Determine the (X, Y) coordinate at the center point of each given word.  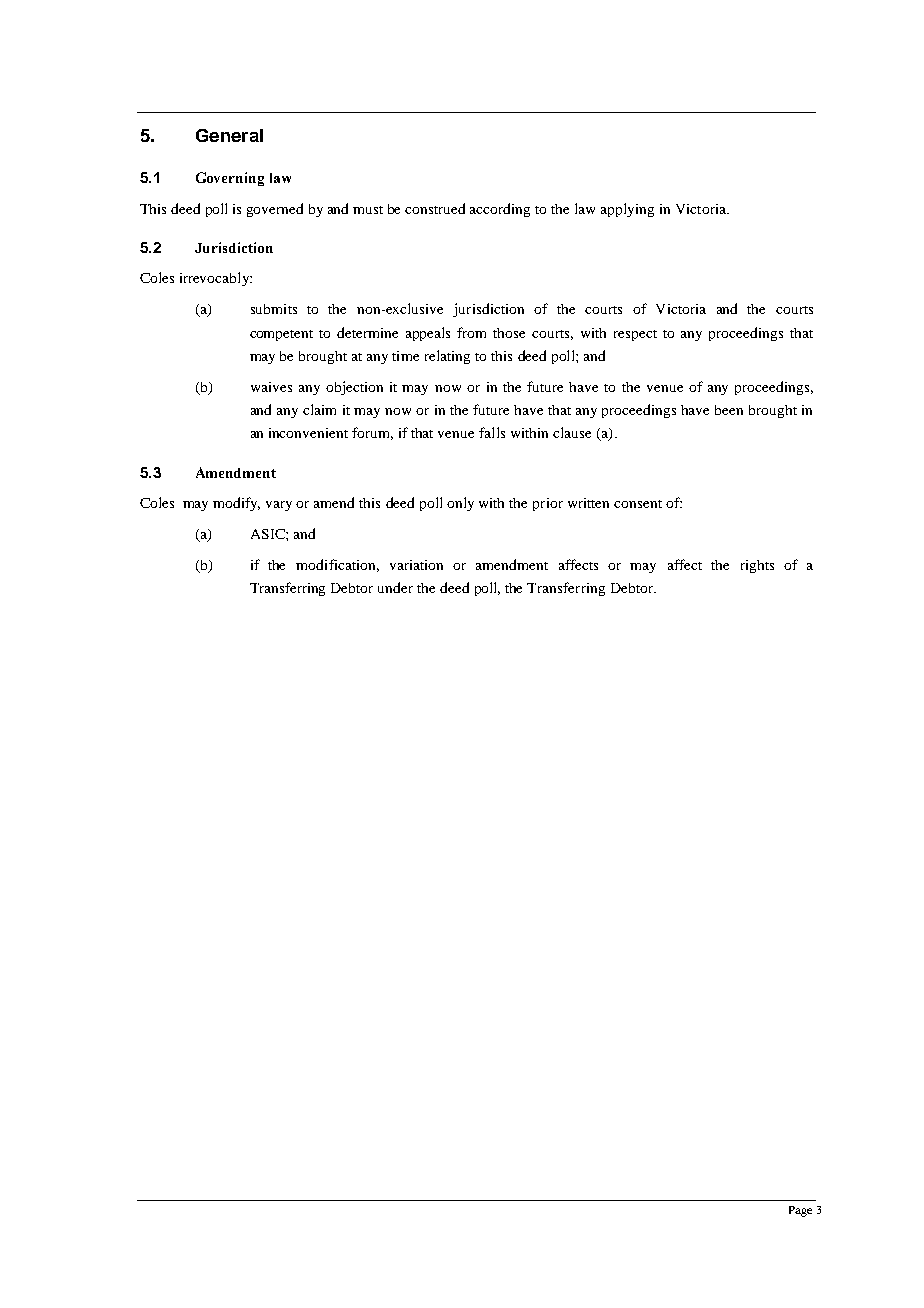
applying (627, 210)
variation (416, 565)
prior (548, 504)
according (500, 210)
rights (757, 566)
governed (275, 210)
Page (800, 1211)
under (395, 587)
